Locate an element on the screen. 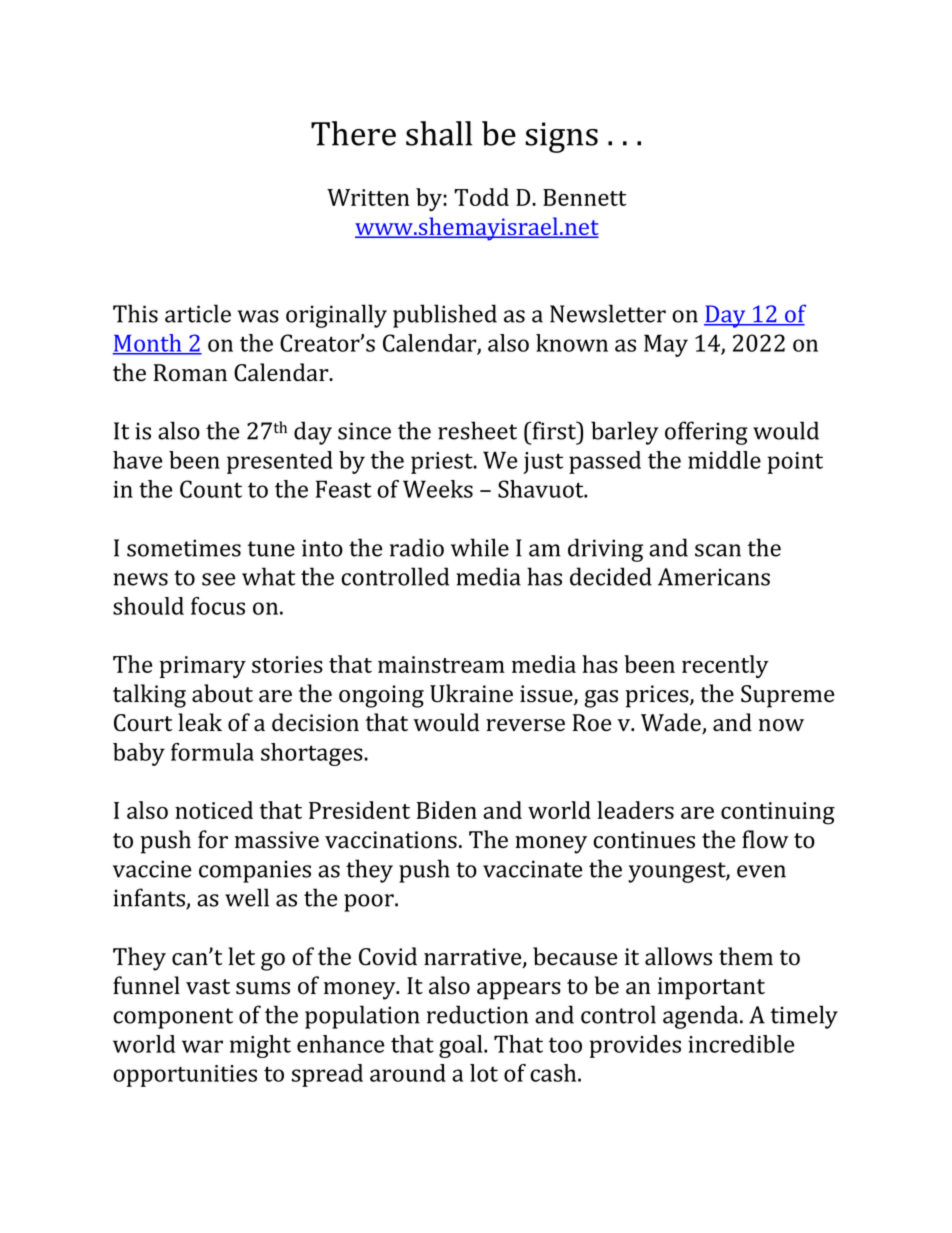  focus is located at coordinates (218, 606).
